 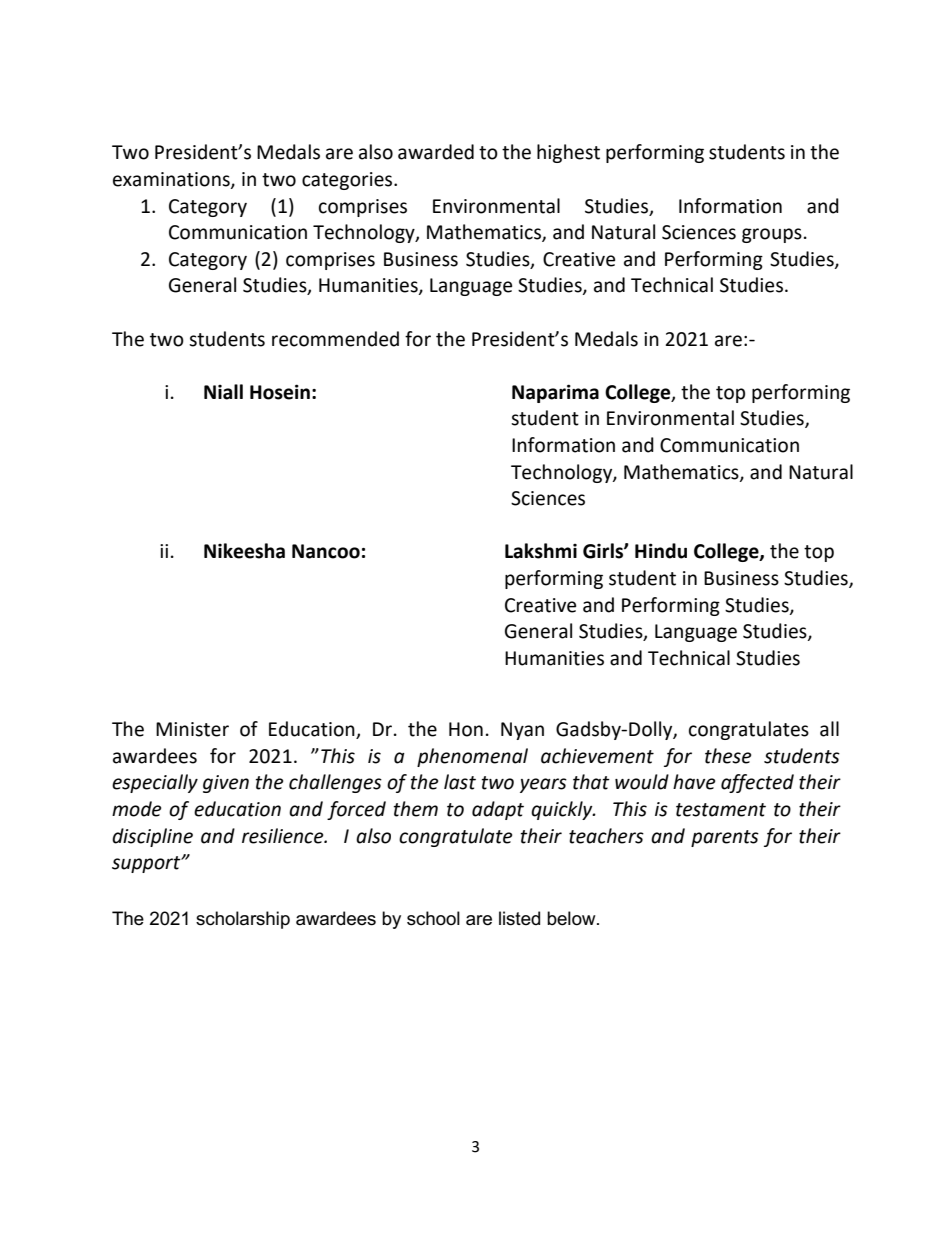 I want to click on examinations, so click(x=172, y=180).
